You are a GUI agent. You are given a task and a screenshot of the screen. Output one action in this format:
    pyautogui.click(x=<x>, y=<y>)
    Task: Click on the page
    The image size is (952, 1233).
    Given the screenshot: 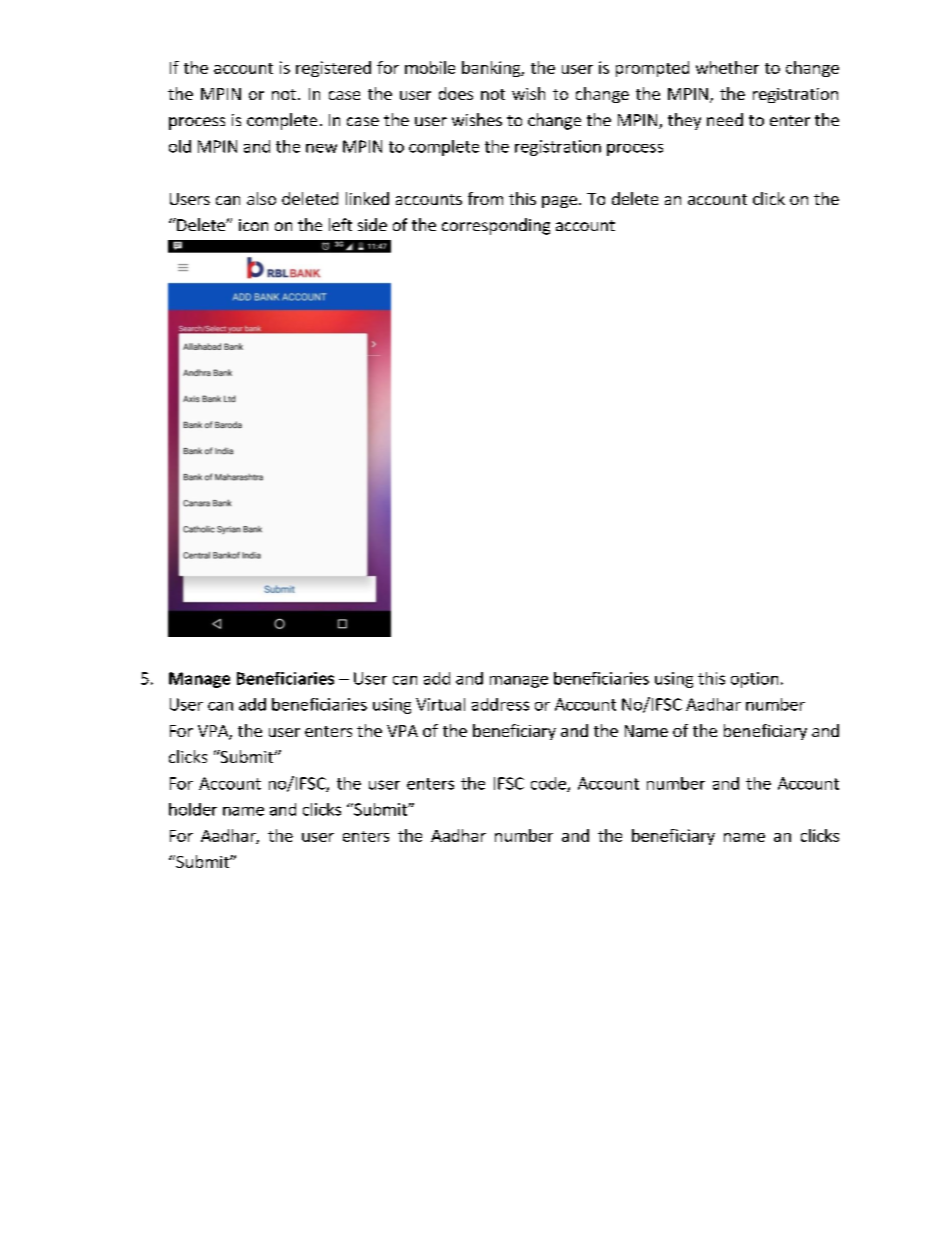 What is the action you would take?
    pyautogui.click(x=559, y=202)
